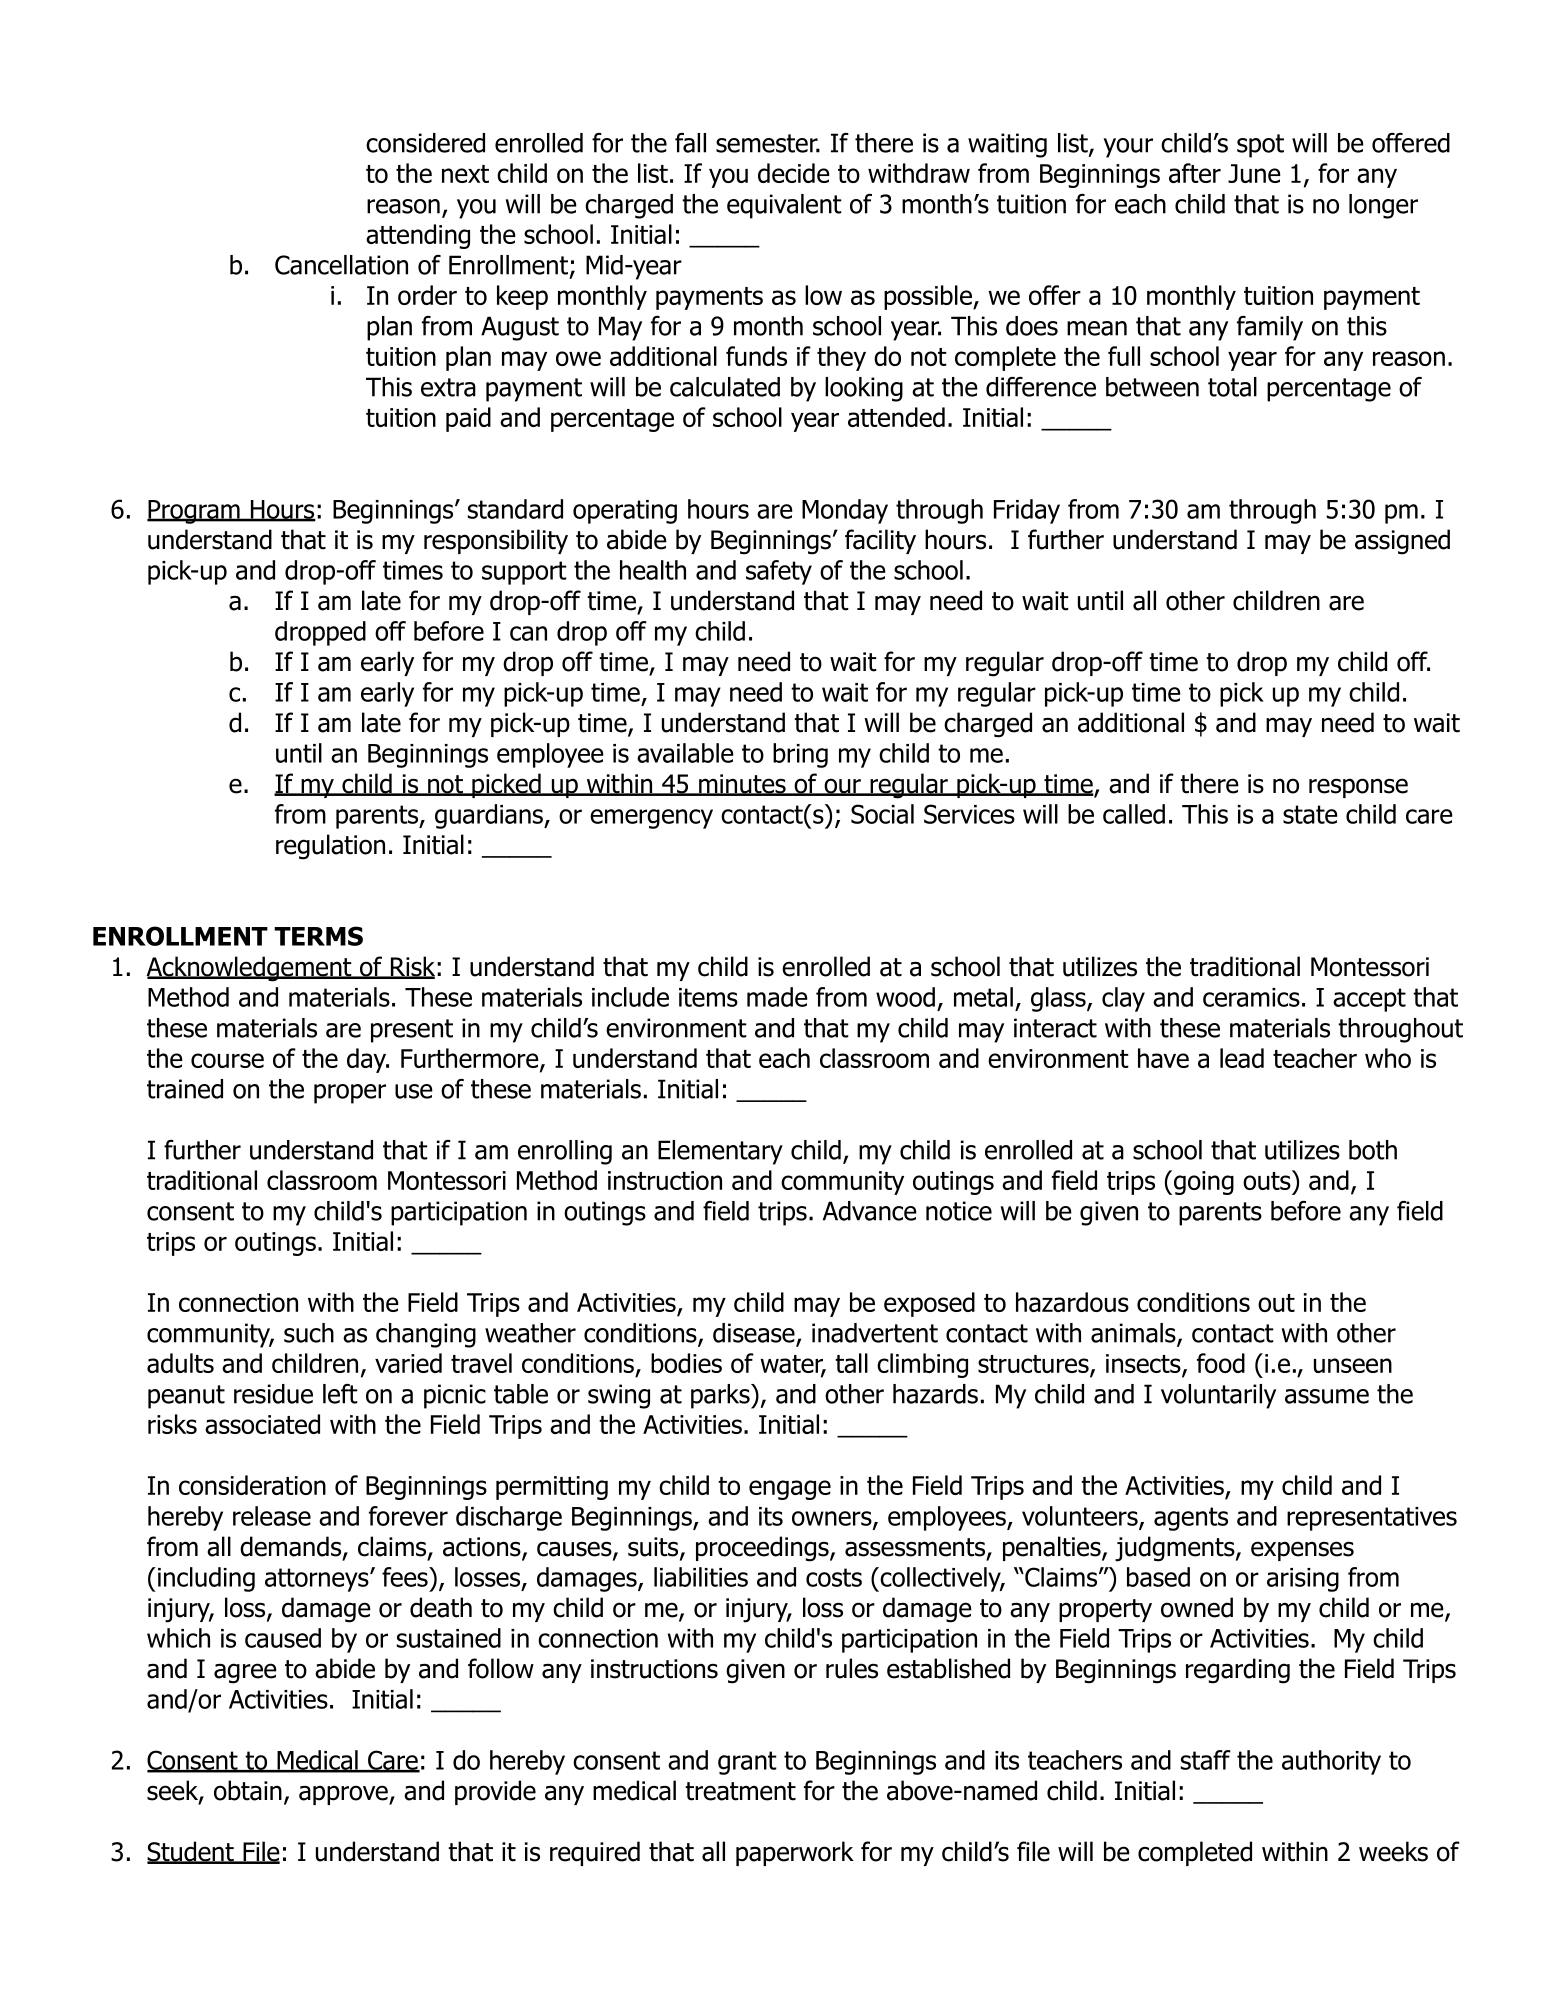 The height and width of the page is (2014, 1556). Describe the element at coordinates (1254, 173) in the page. I see `June` at that location.
